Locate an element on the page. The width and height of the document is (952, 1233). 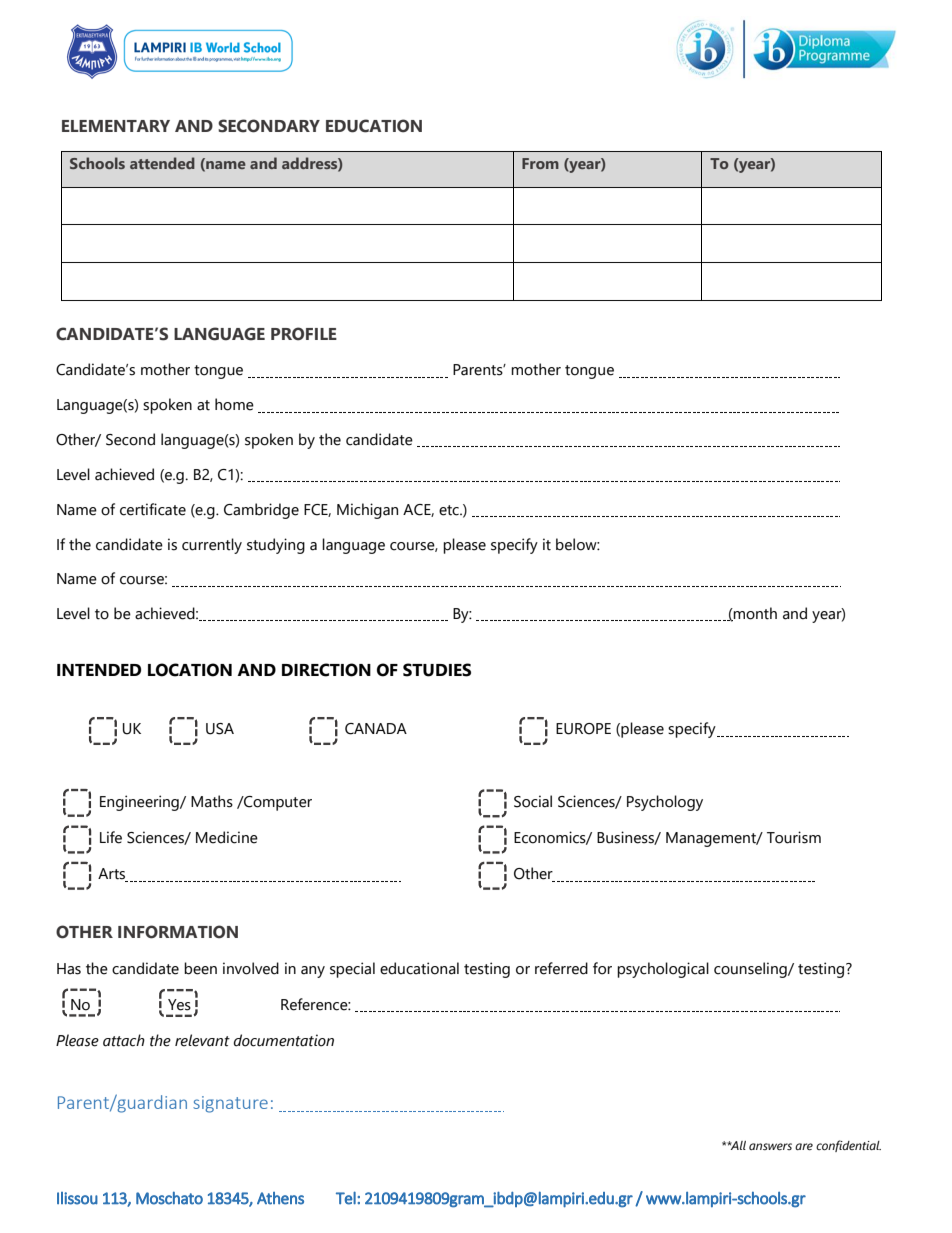
month is located at coordinates (754, 614).
